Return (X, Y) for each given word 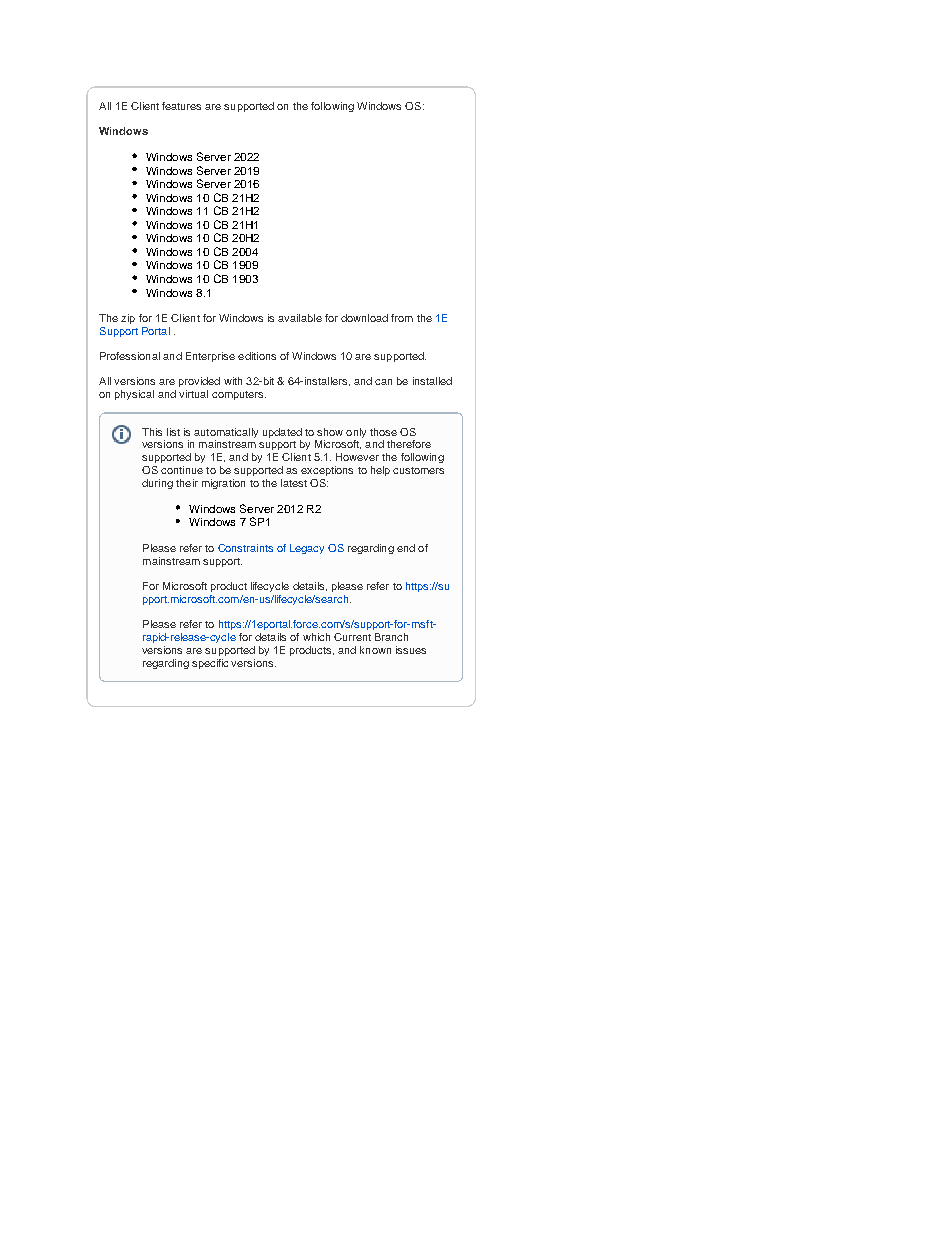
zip (128, 319)
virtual (193, 394)
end (406, 548)
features (181, 106)
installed (432, 381)
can (383, 382)
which (316, 637)
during (157, 484)
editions (257, 356)
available (300, 318)
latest (294, 483)
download (364, 318)
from (402, 318)
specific (210, 664)
